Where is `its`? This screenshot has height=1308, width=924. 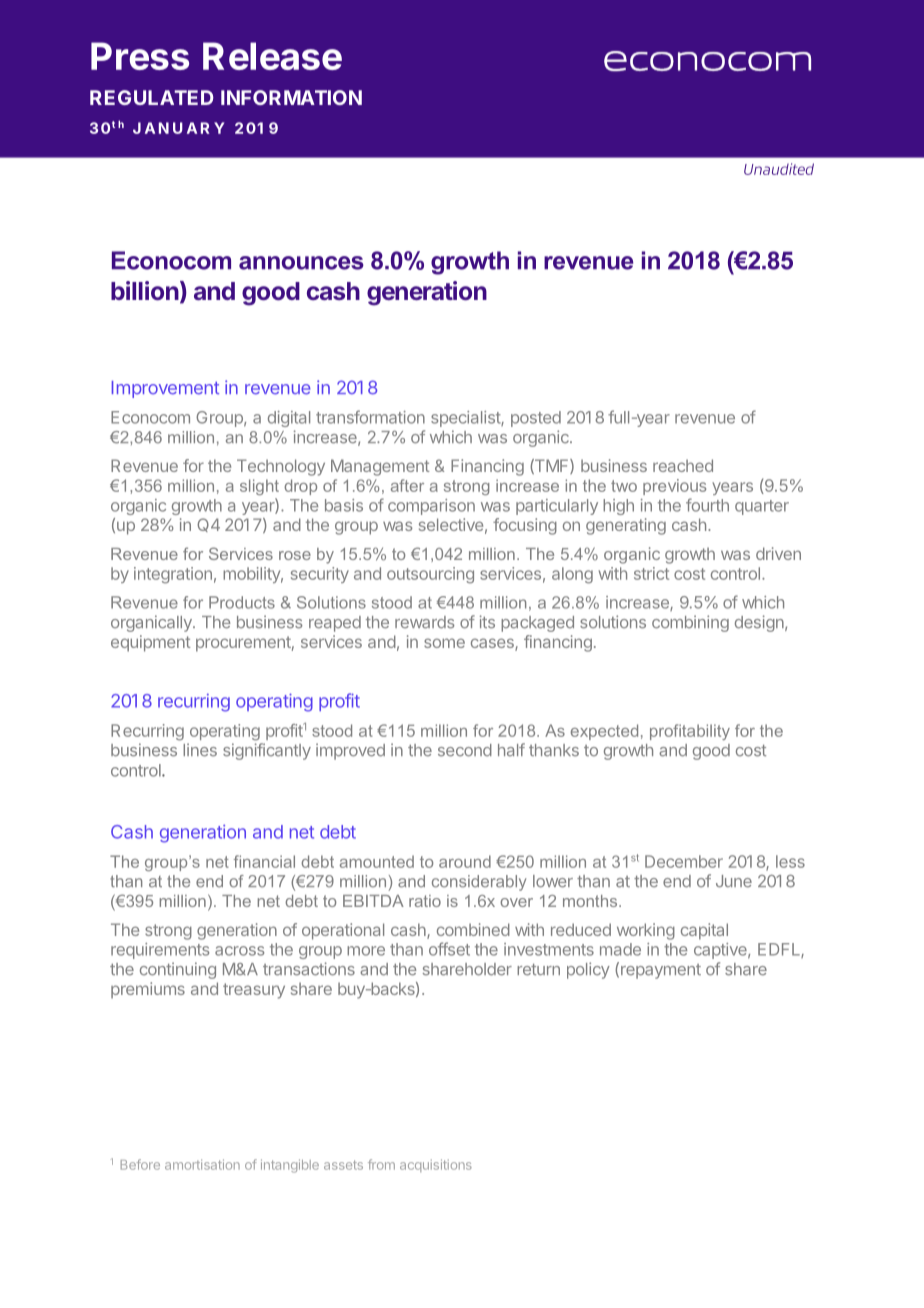
its is located at coordinates (487, 622).
